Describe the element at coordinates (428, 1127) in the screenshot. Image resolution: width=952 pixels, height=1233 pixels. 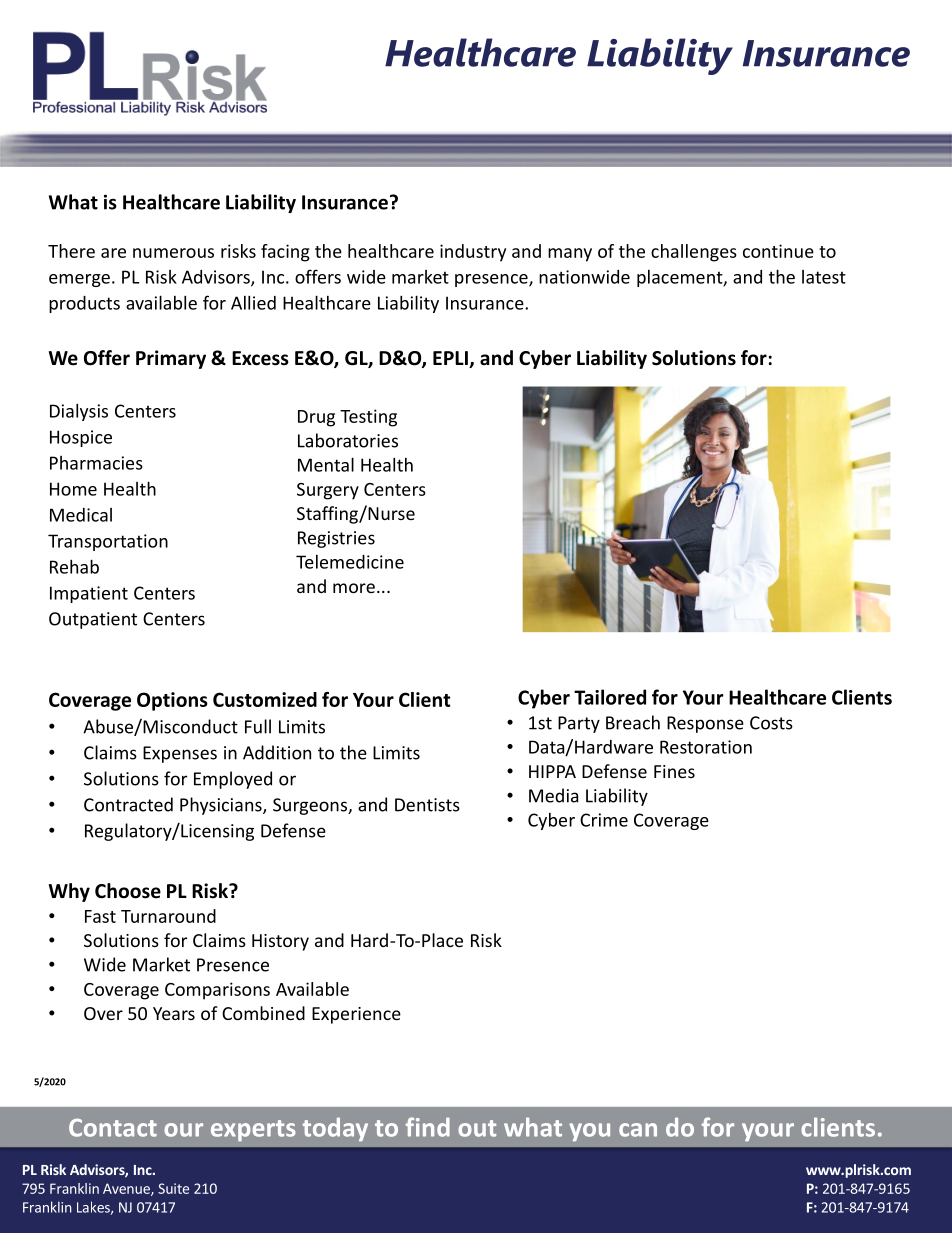
I see `find` at that location.
